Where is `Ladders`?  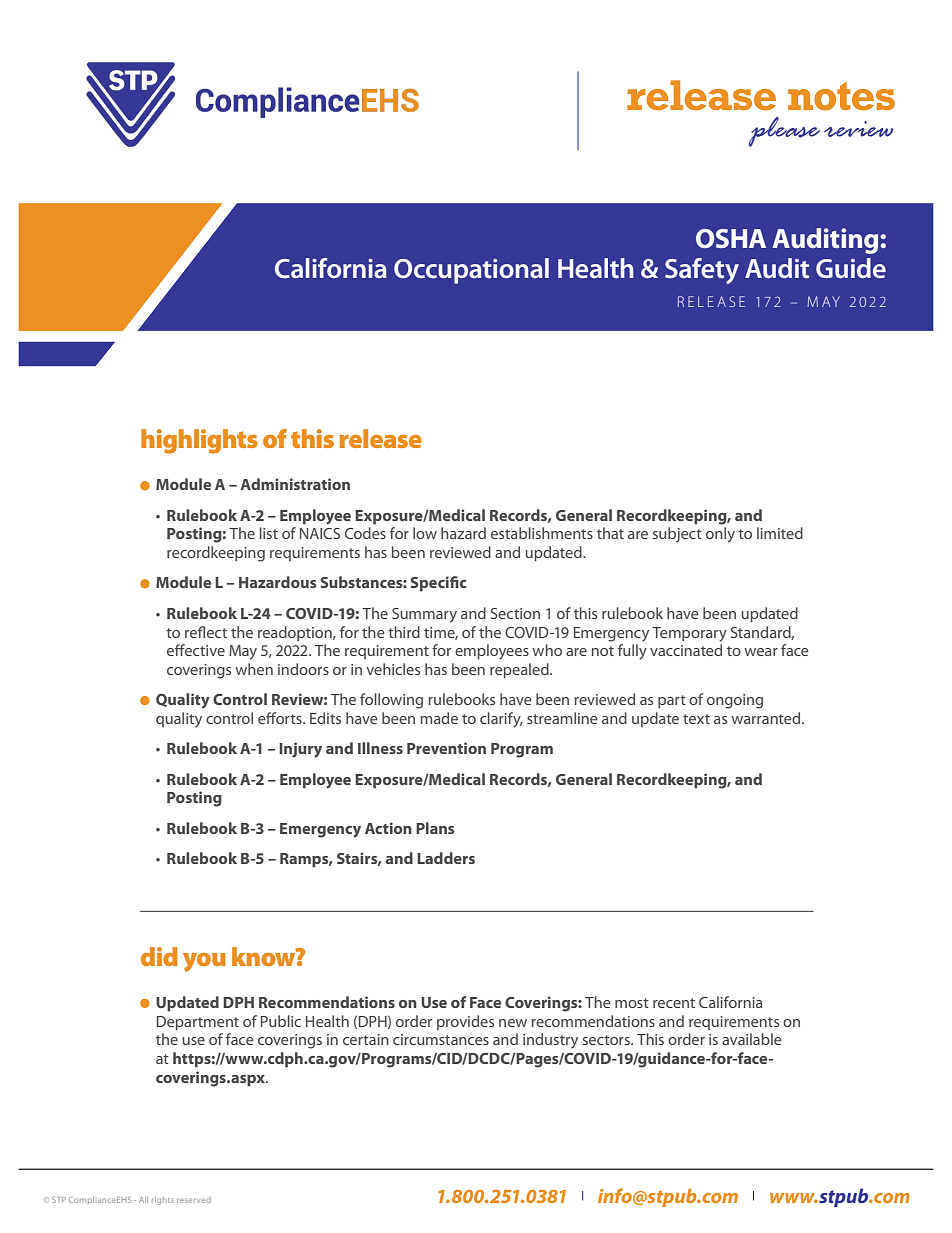 Ladders is located at coordinates (446, 858).
